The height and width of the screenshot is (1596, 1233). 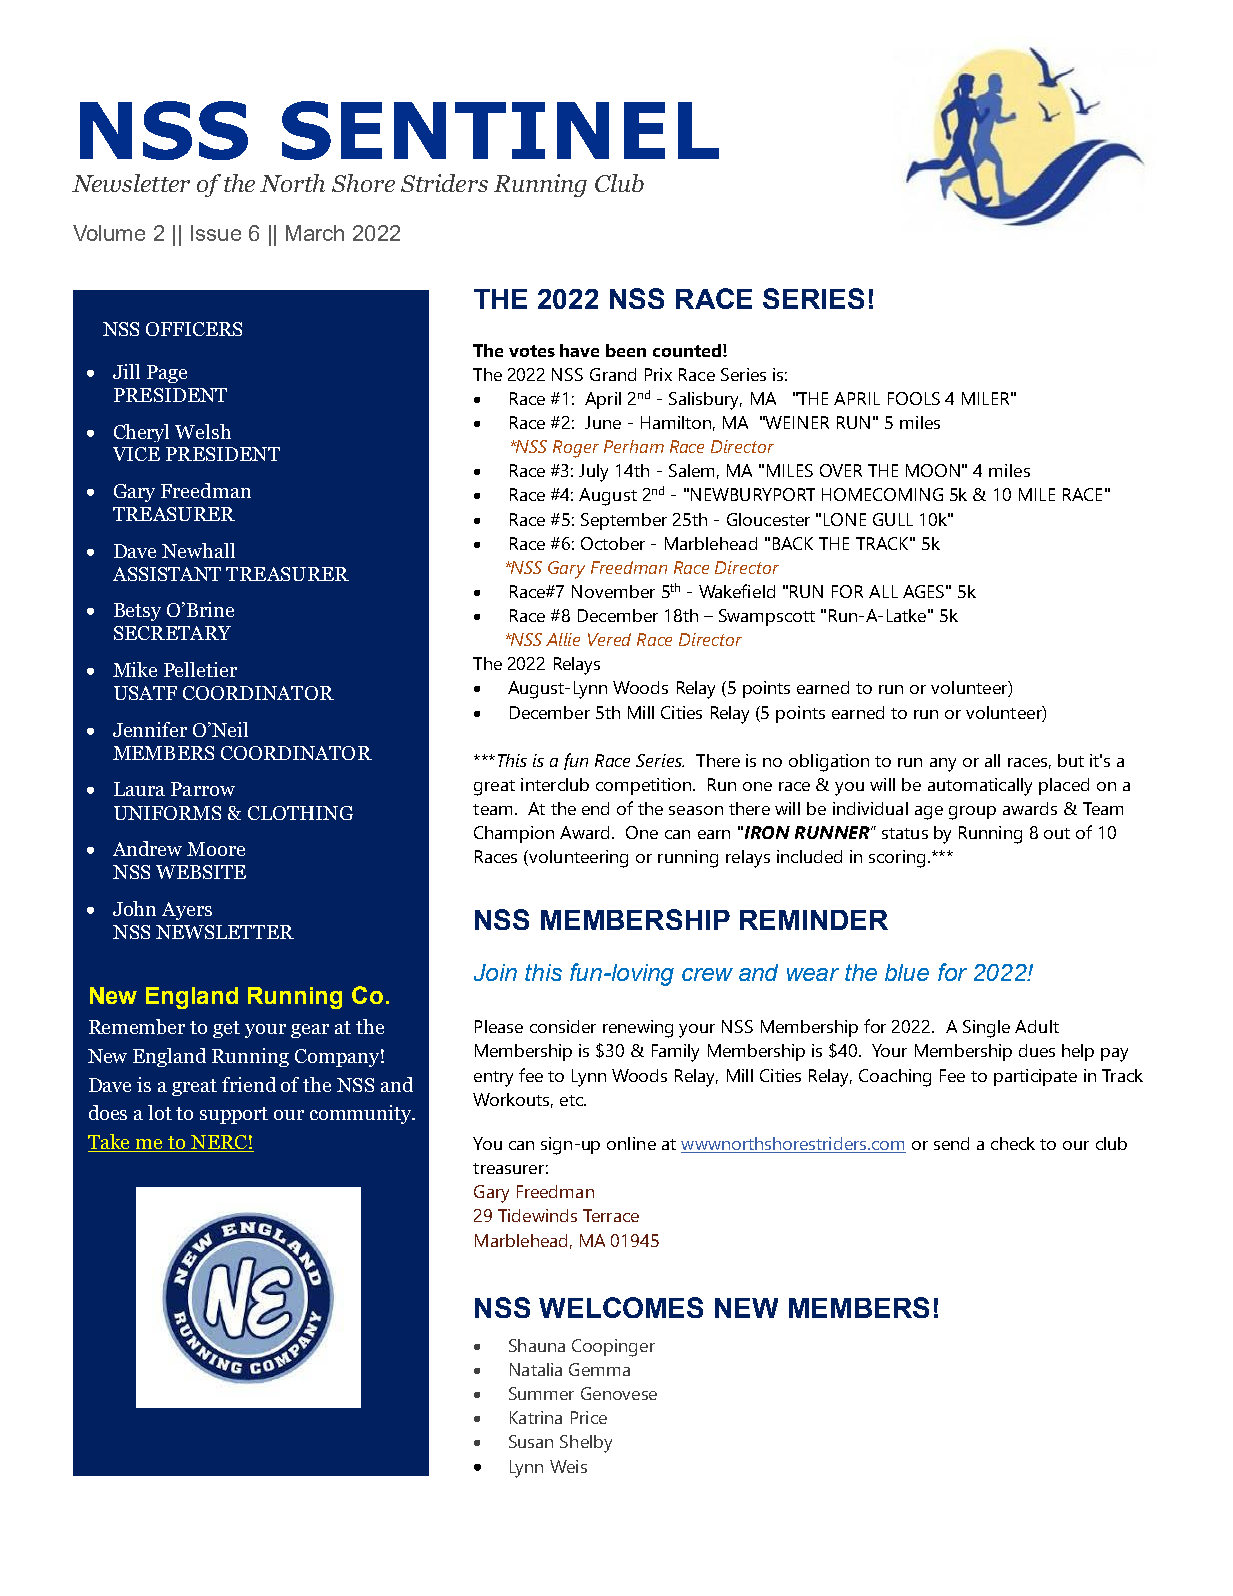 What do you see at coordinates (563, 1026) in the screenshot?
I see `consider` at bounding box center [563, 1026].
